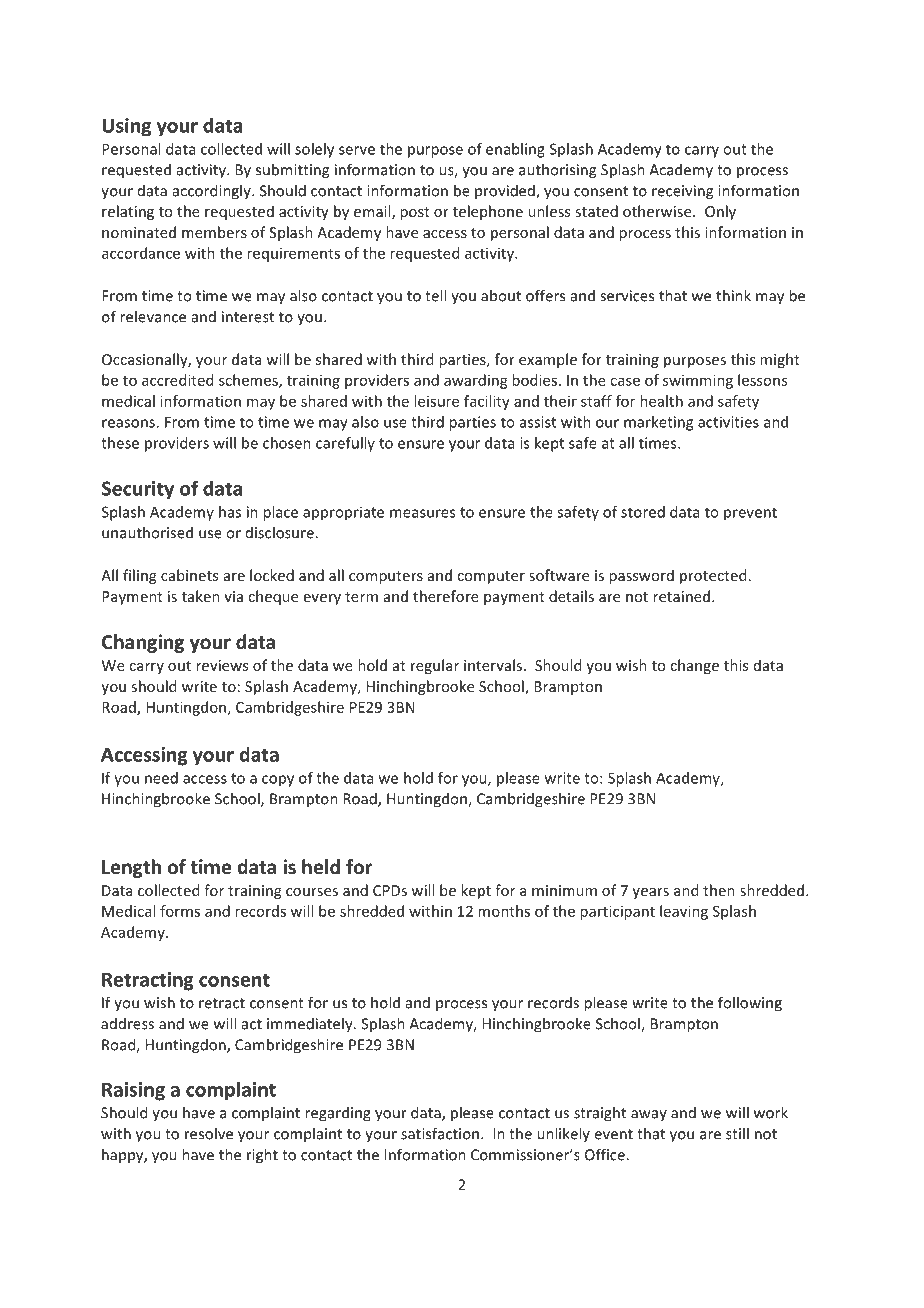 Image resolution: width=924 pixels, height=1308 pixels. What do you see at coordinates (515, 150) in the page?
I see `enabling` at bounding box center [515, 150].
